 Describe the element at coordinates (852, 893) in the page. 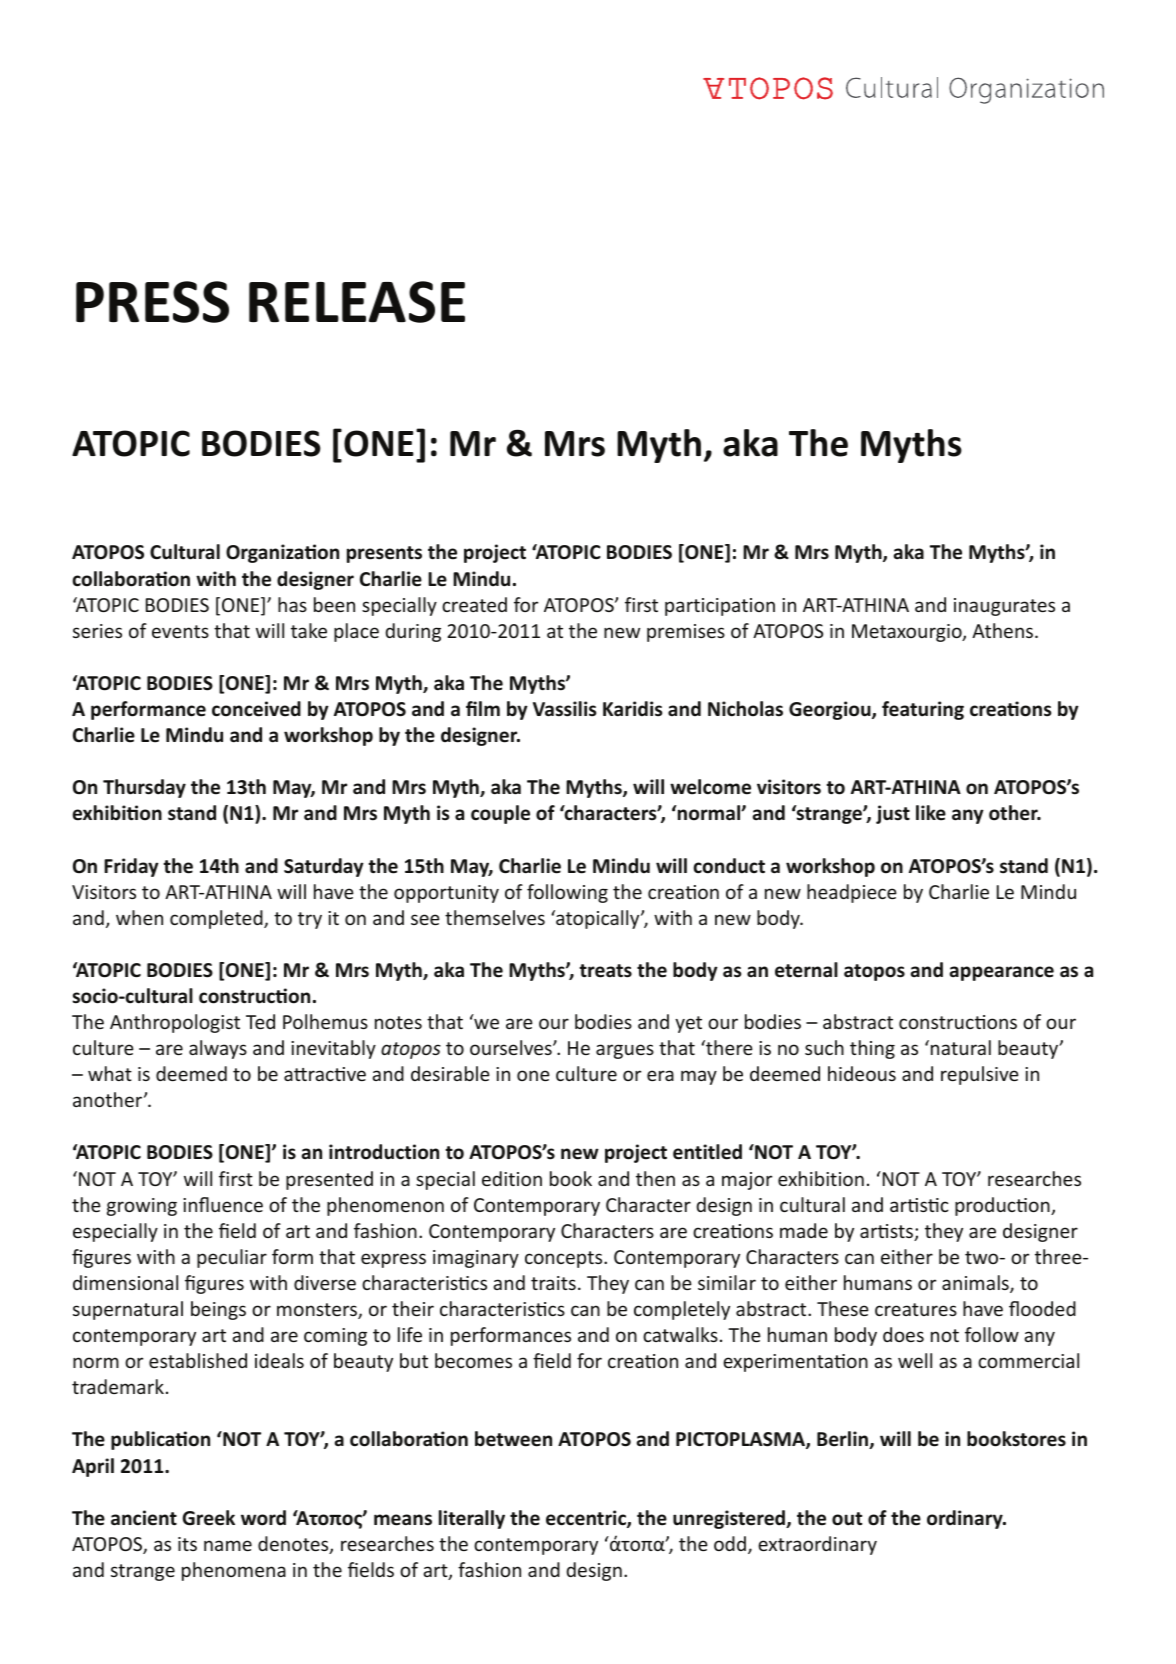

I see `headpiece` at that location.
